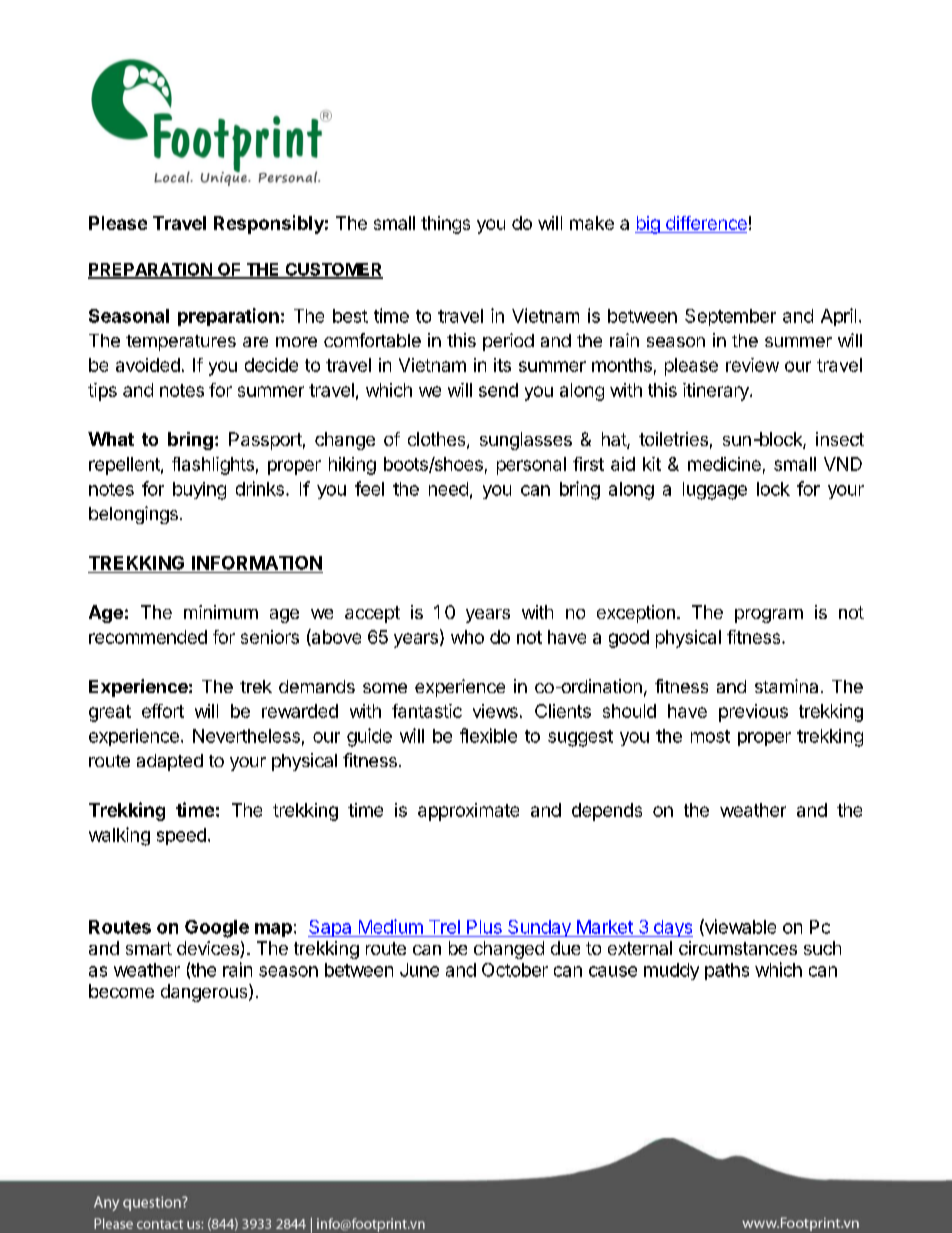 Image resolution: width=952 pixels, height=1233 pixels. I want to click on things, so click(445, 225).
